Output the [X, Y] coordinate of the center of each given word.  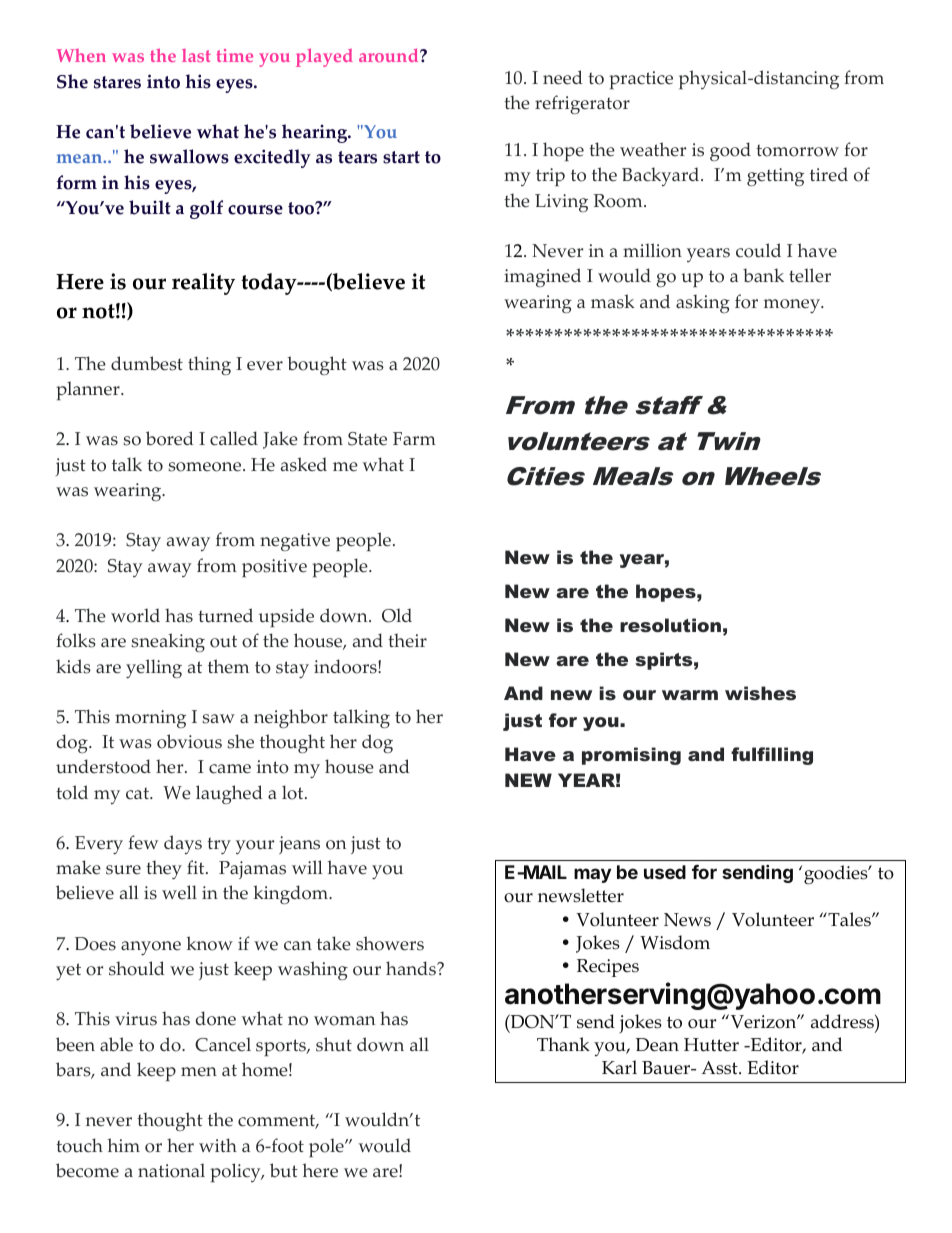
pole [327, 1148]
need [563, 77]
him [124, 1145]
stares [117, 82]
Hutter [711, 1045]
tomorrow [797, 150]
